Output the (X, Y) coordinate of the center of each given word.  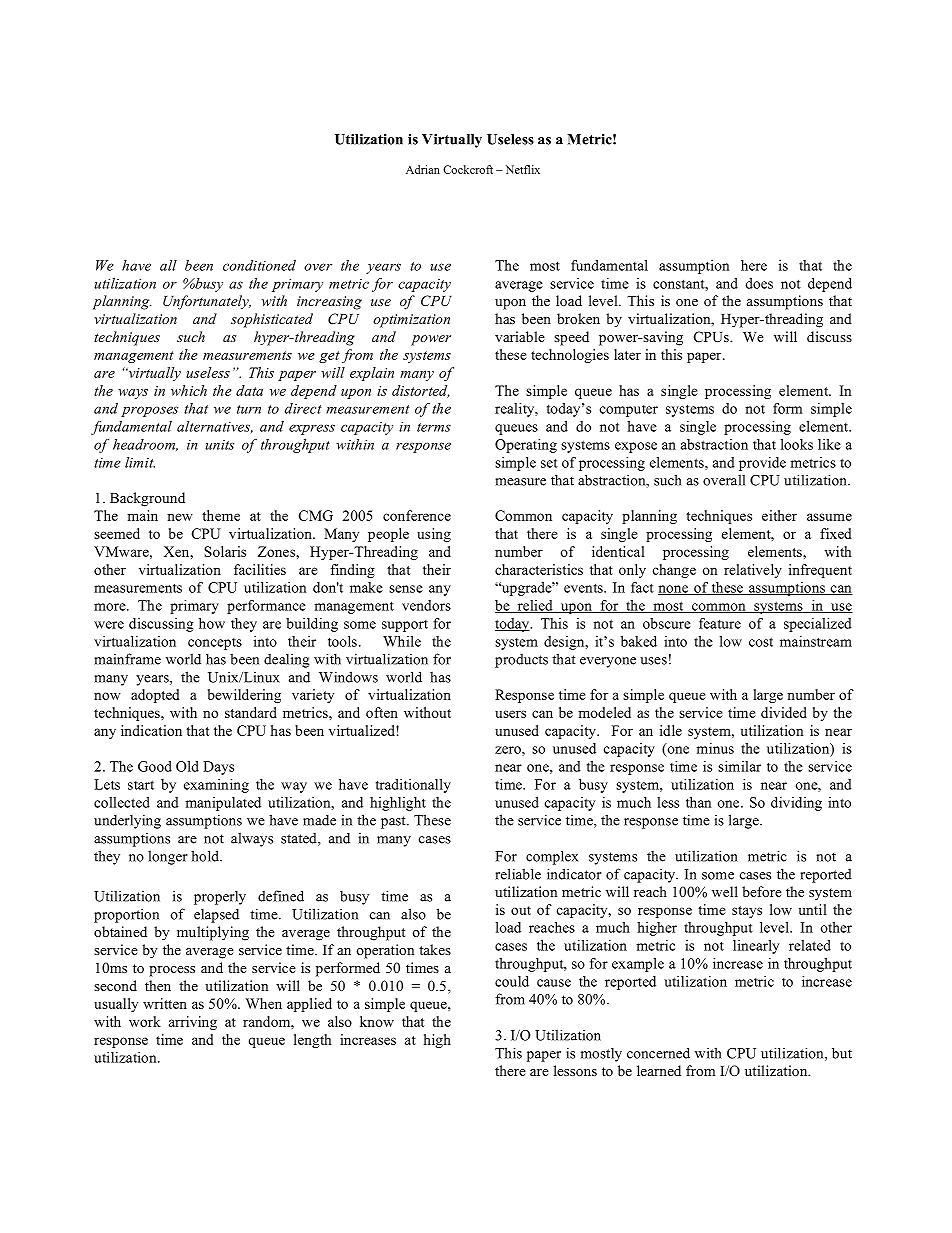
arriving (193, 1023)
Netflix (523, 169)
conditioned (259, 265)
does (759, 283)
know (377, 1021)
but (842, 1053)
